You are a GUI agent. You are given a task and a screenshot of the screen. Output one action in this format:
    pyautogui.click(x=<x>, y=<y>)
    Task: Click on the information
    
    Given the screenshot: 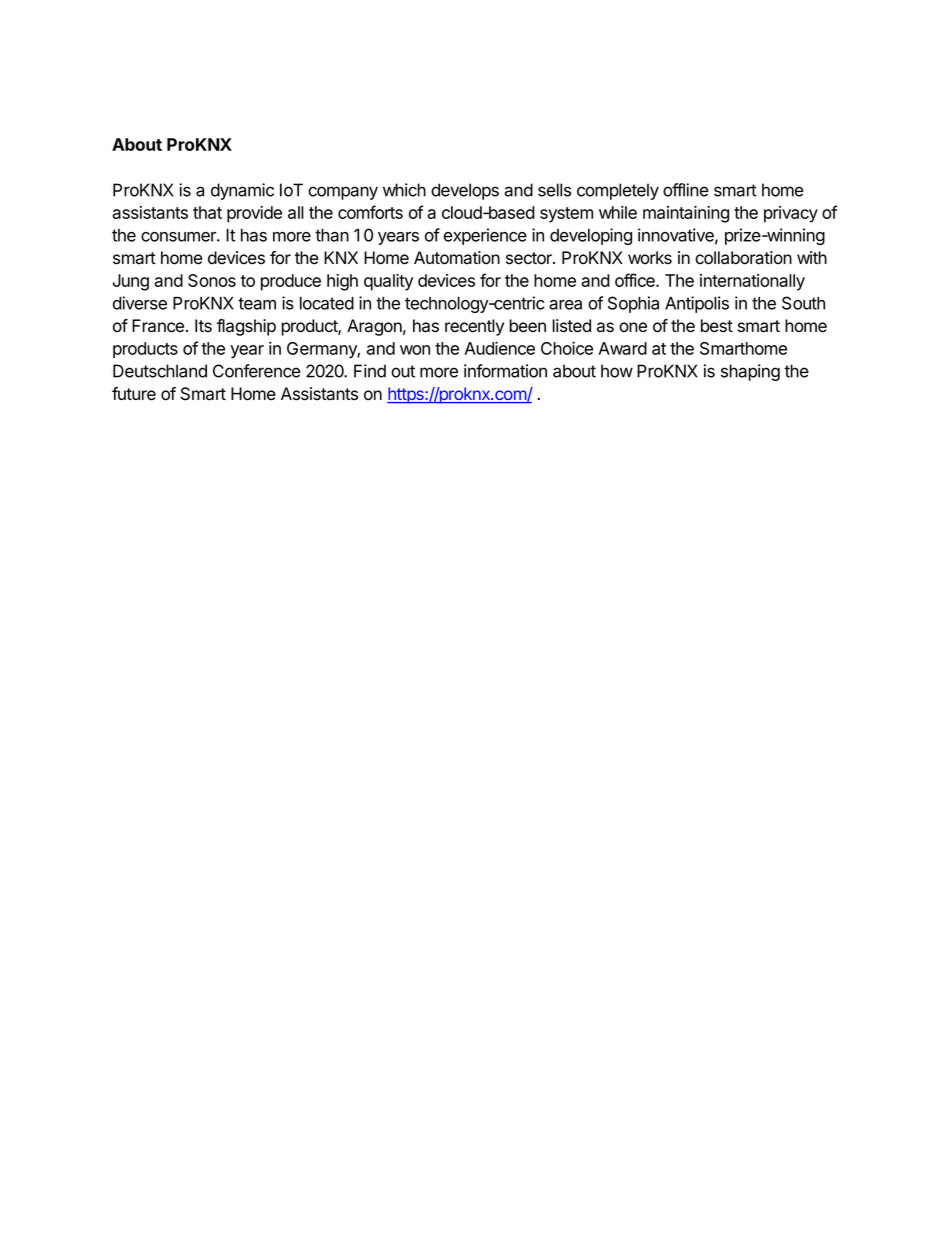 What is the action you would take?
    pyautogui.click(x=505, y=371)
